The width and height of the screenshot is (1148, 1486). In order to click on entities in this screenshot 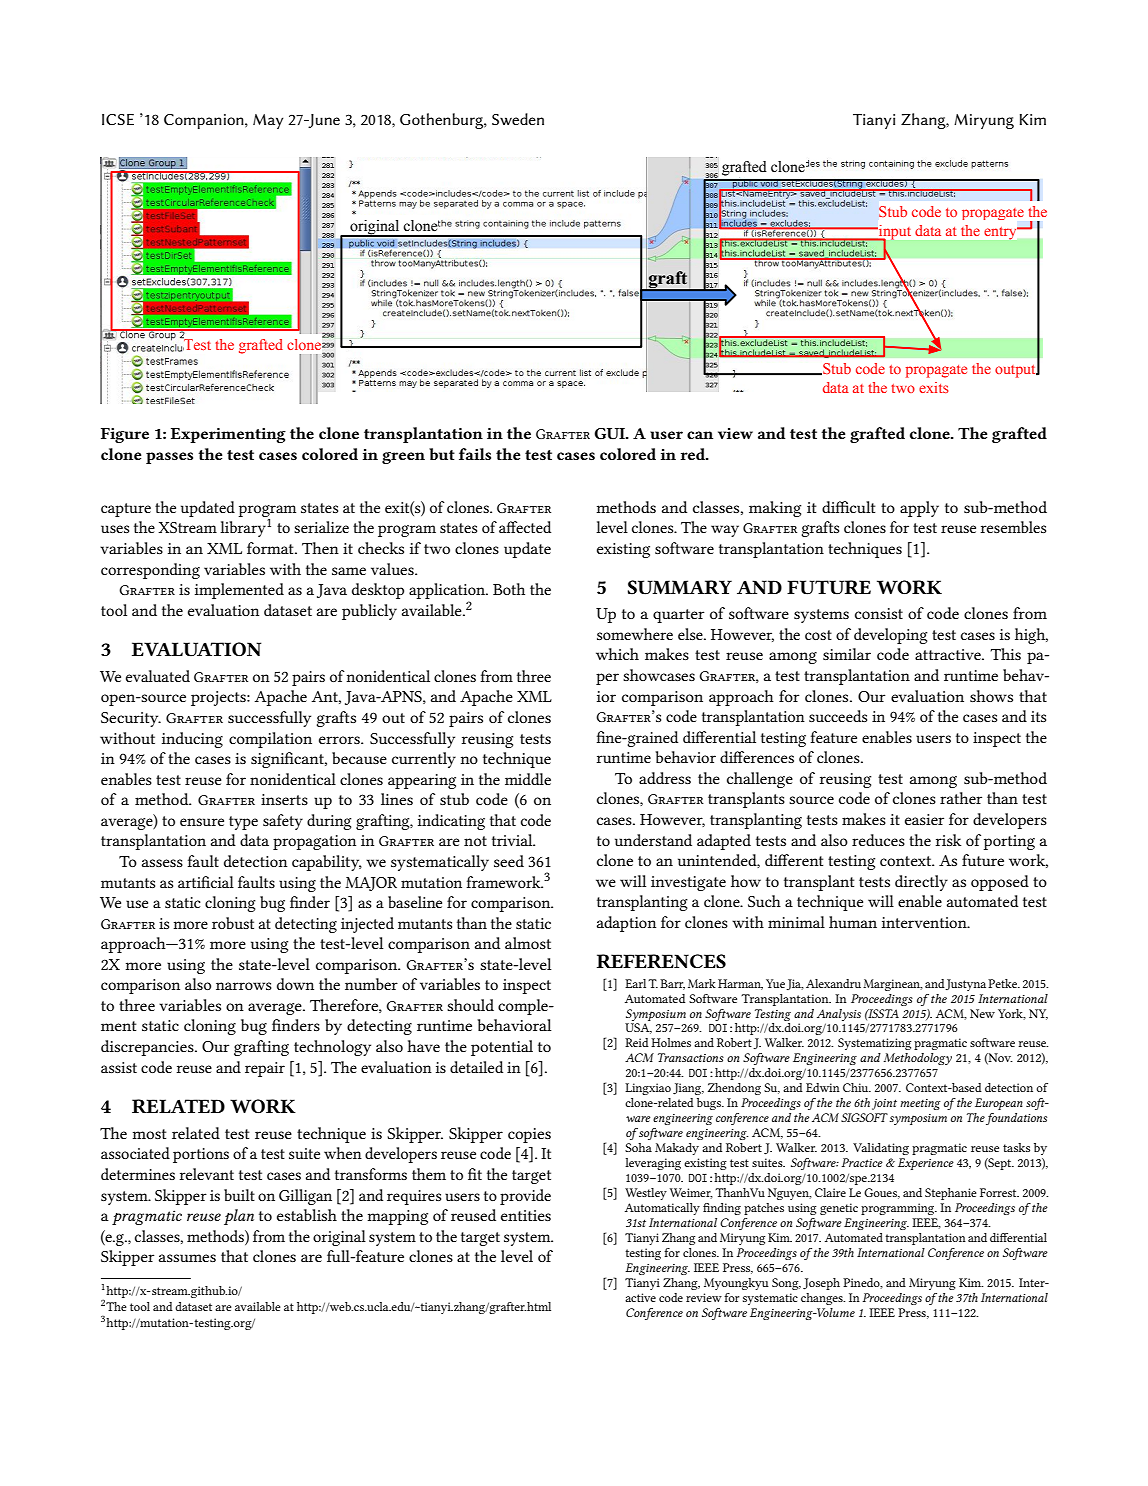, I will do `click(526, 1215)`.
